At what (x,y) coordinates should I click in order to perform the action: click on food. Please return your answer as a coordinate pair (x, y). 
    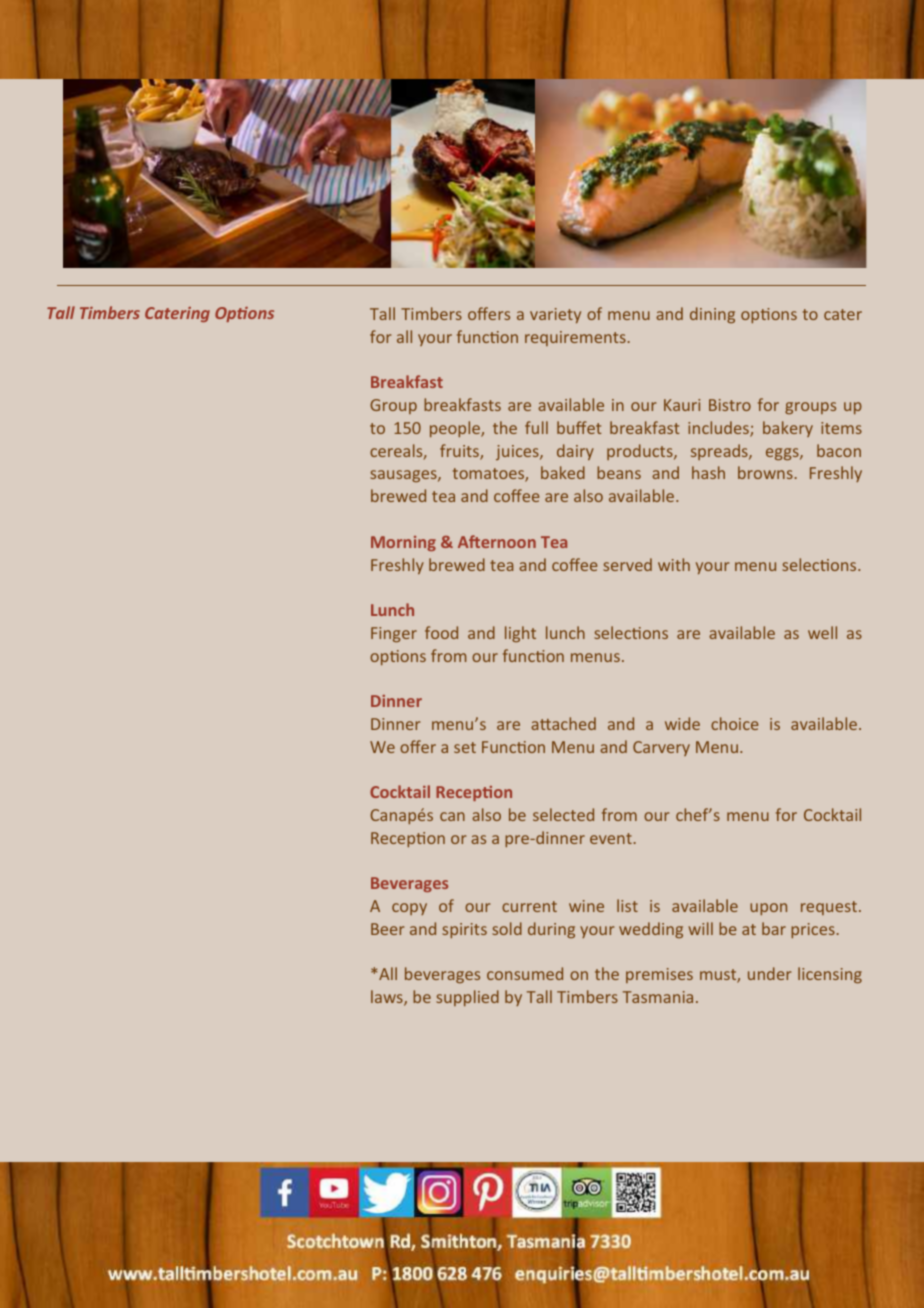
    Looking at the image, I should click on (441, 632).
